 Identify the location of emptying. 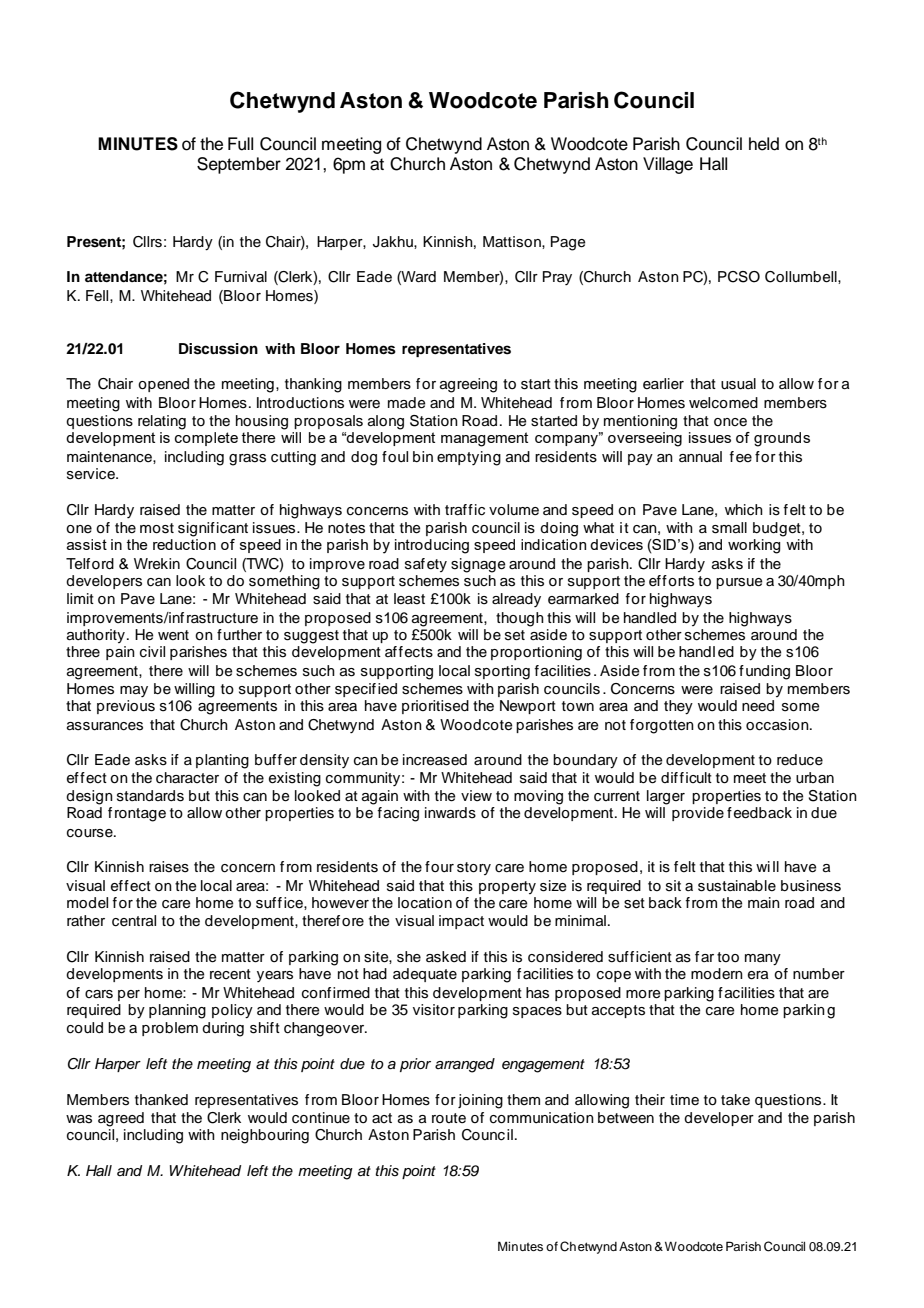
(469, 458).
